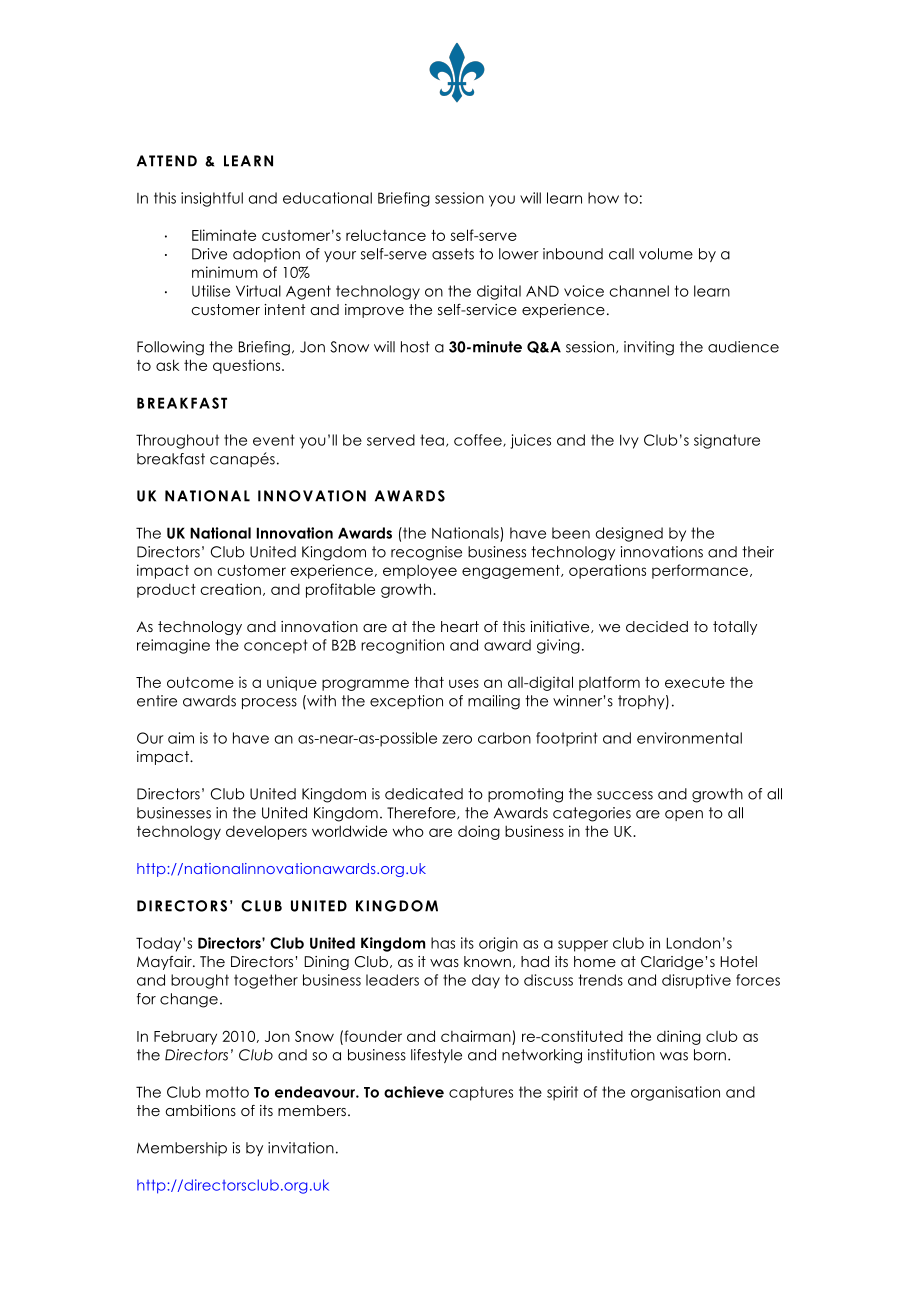 The image size is (924, 1296). Describe the element at coordinates (629, 534) in the image. I see `designed` at that location.
